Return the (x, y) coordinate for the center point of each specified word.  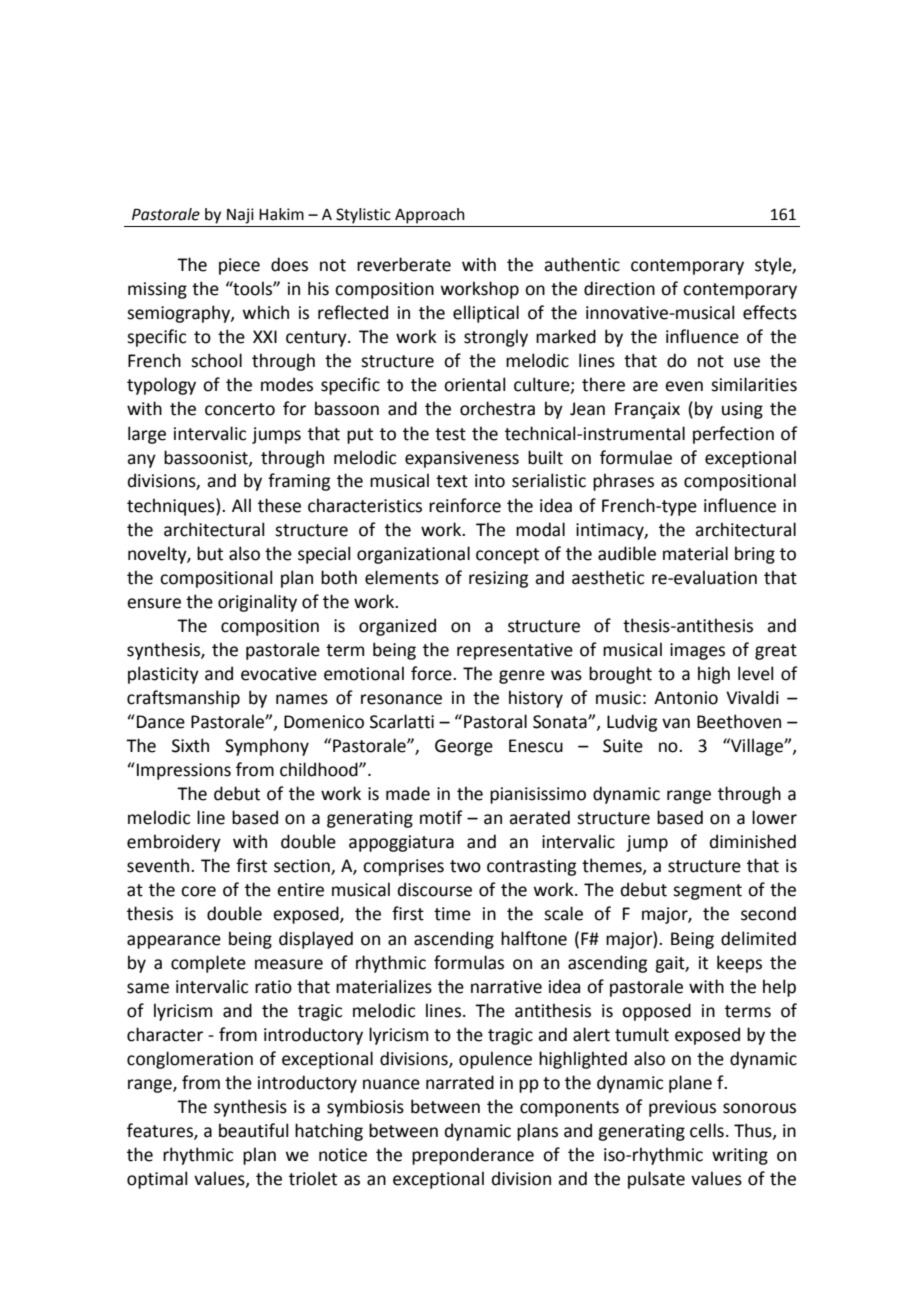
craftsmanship (183, 699)
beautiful (253, 1130)
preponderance (473, 1156)
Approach (430, 216)
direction (619, 288)
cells (707, 1130)
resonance (401, 699)
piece (239, 266)
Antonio (686, 698)
